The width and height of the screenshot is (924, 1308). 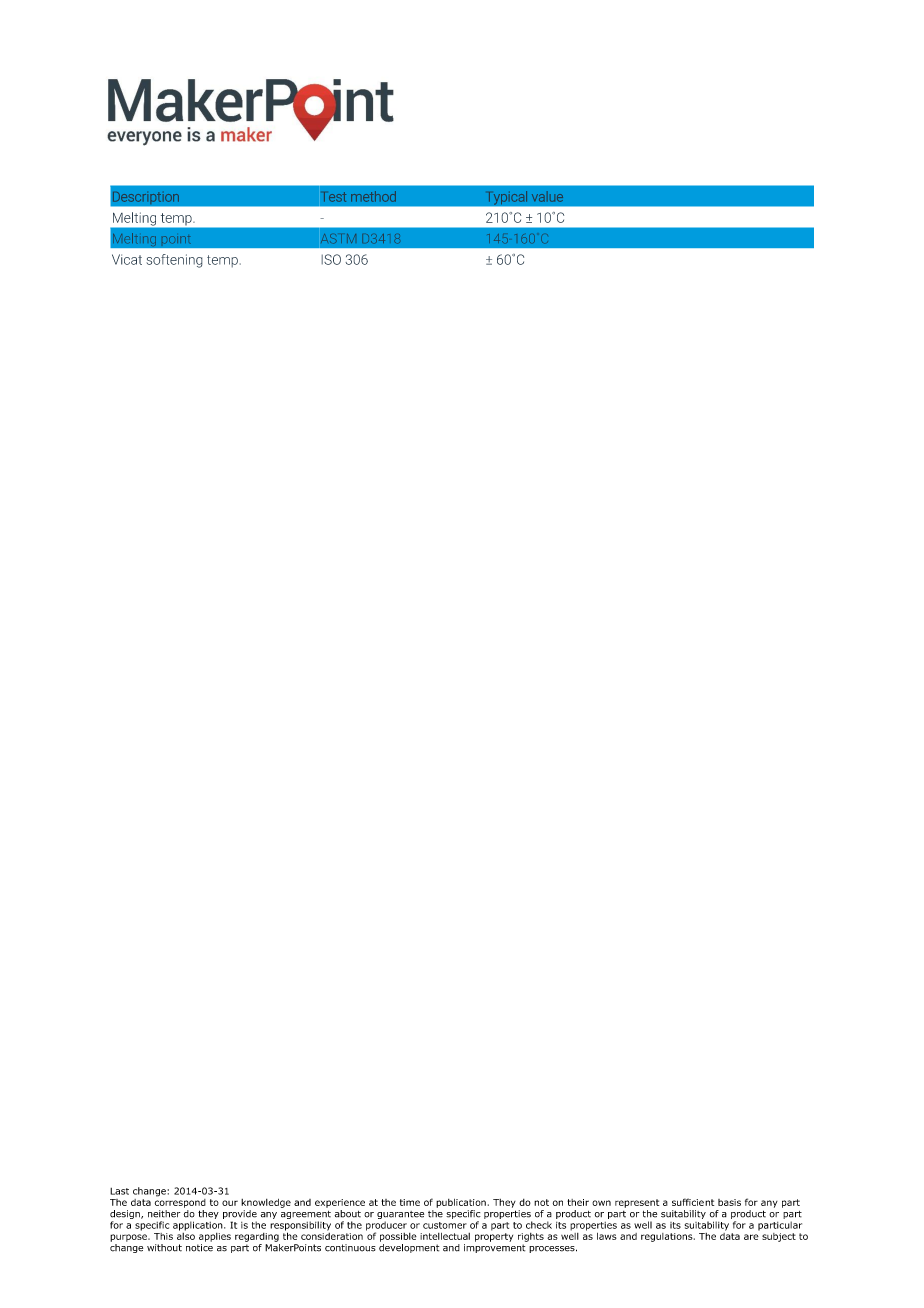 I want to click on method, so click(x=373, y=196).
